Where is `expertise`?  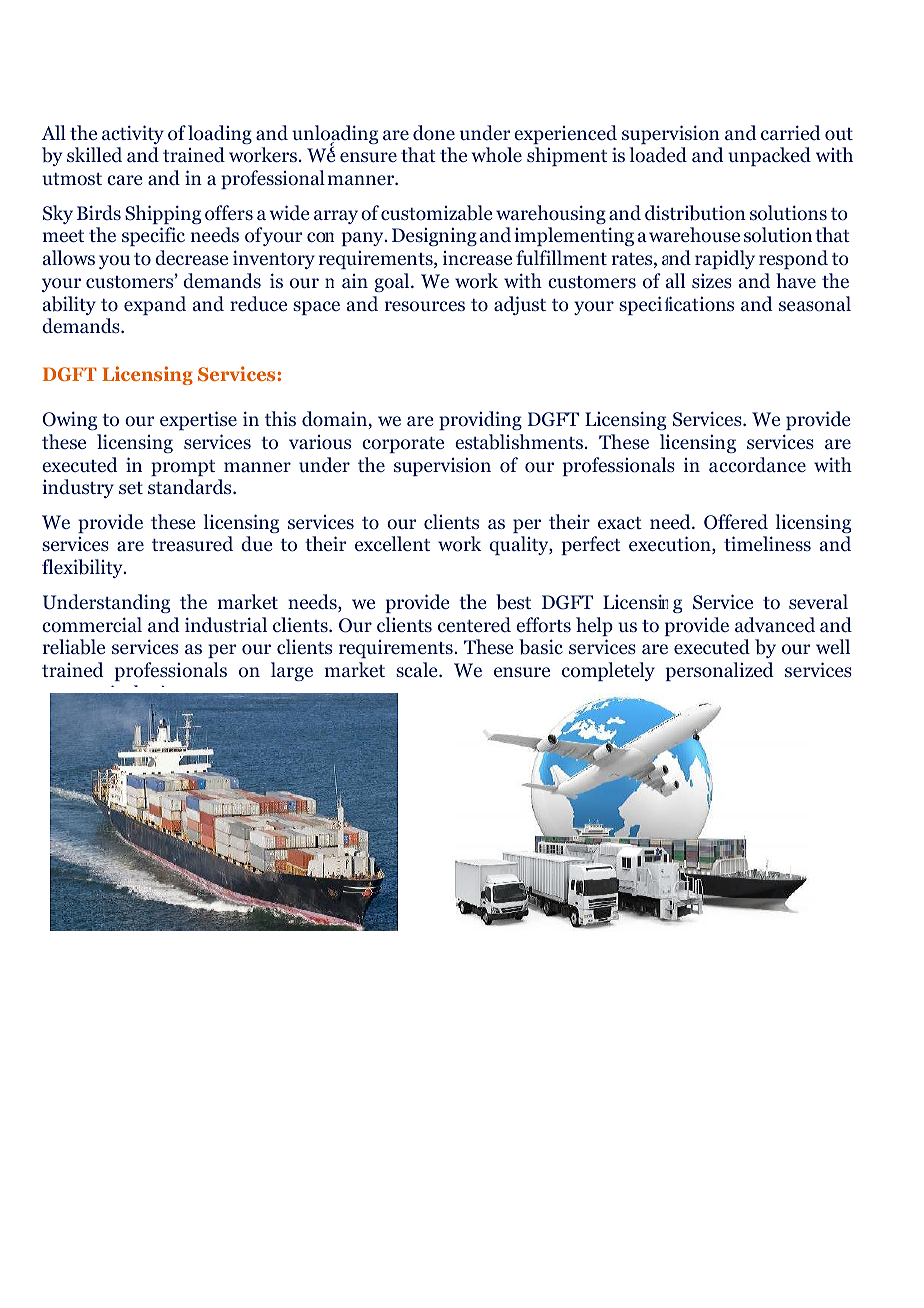
expertise is located at coordinates (198, 420).
